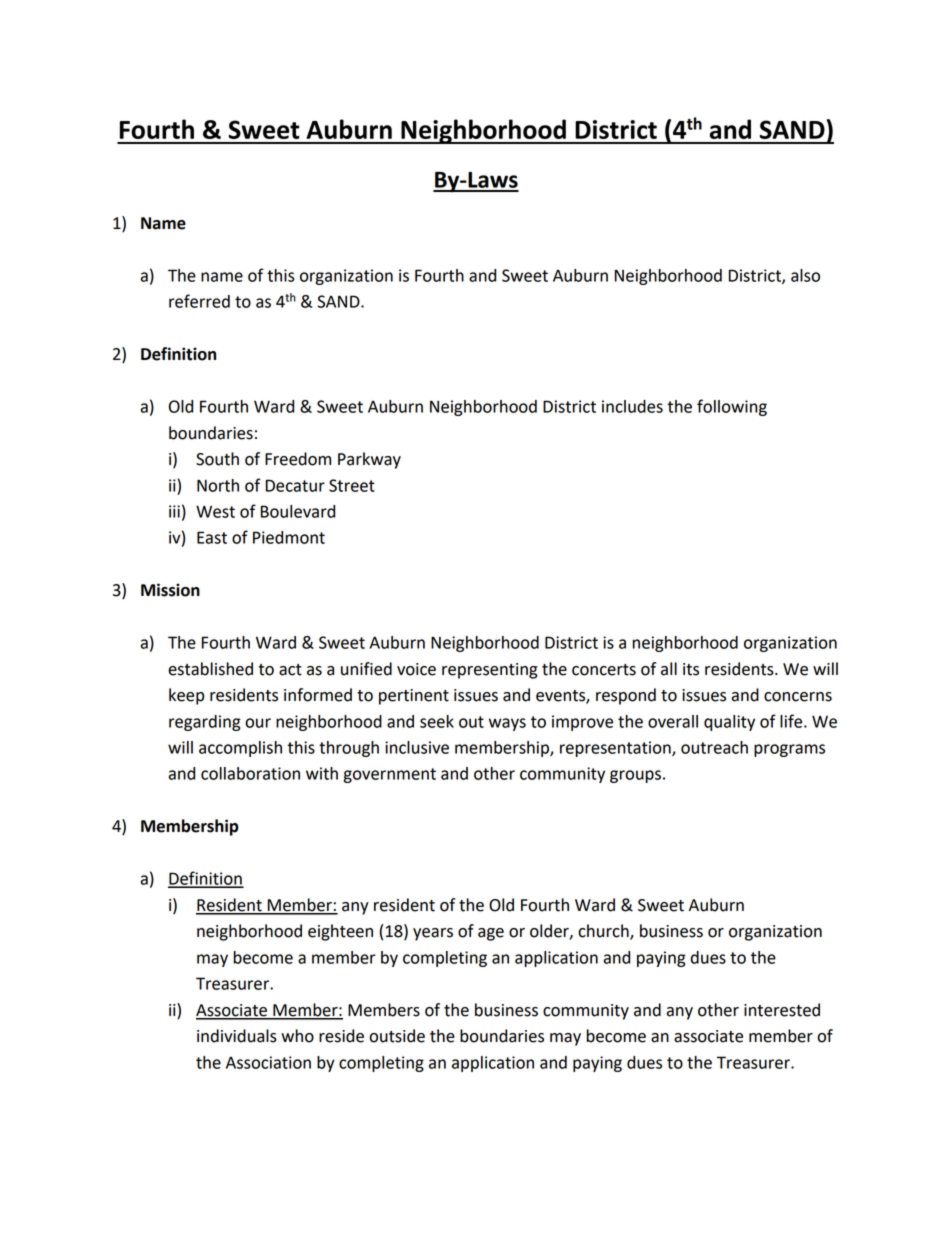  I want to click on established, so click(210, 669).
